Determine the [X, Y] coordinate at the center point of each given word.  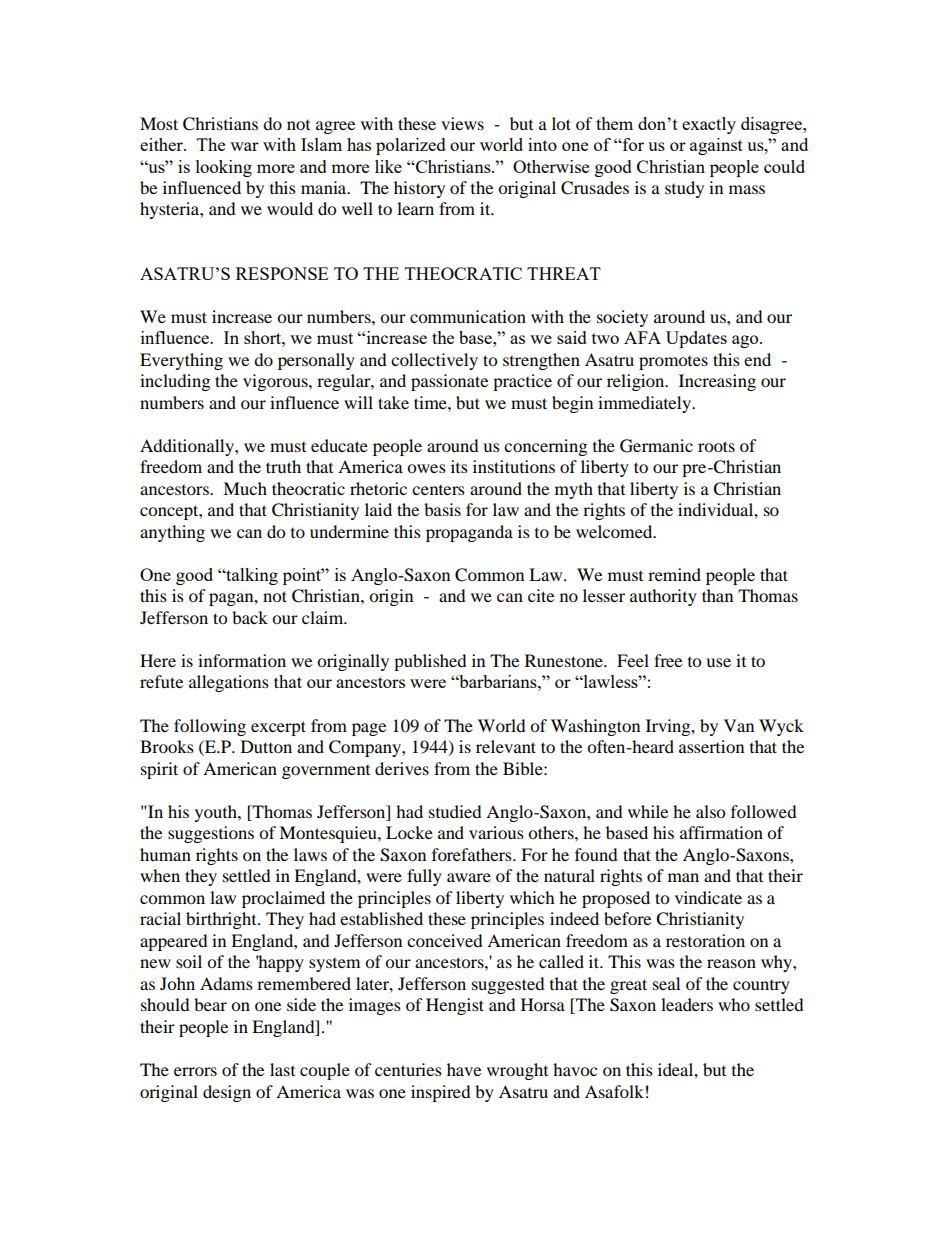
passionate [449, 382]
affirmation [721, 832]
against [716, 146]
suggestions [211, 834]
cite [541, 595]
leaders [687, 1004]
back [250, 617]
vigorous [276, 382]
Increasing [717, 382]
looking [224, 168]
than [717, 595]
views [462, 123]
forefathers [473, 854]
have [464, 1069]
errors [195, 1071]
